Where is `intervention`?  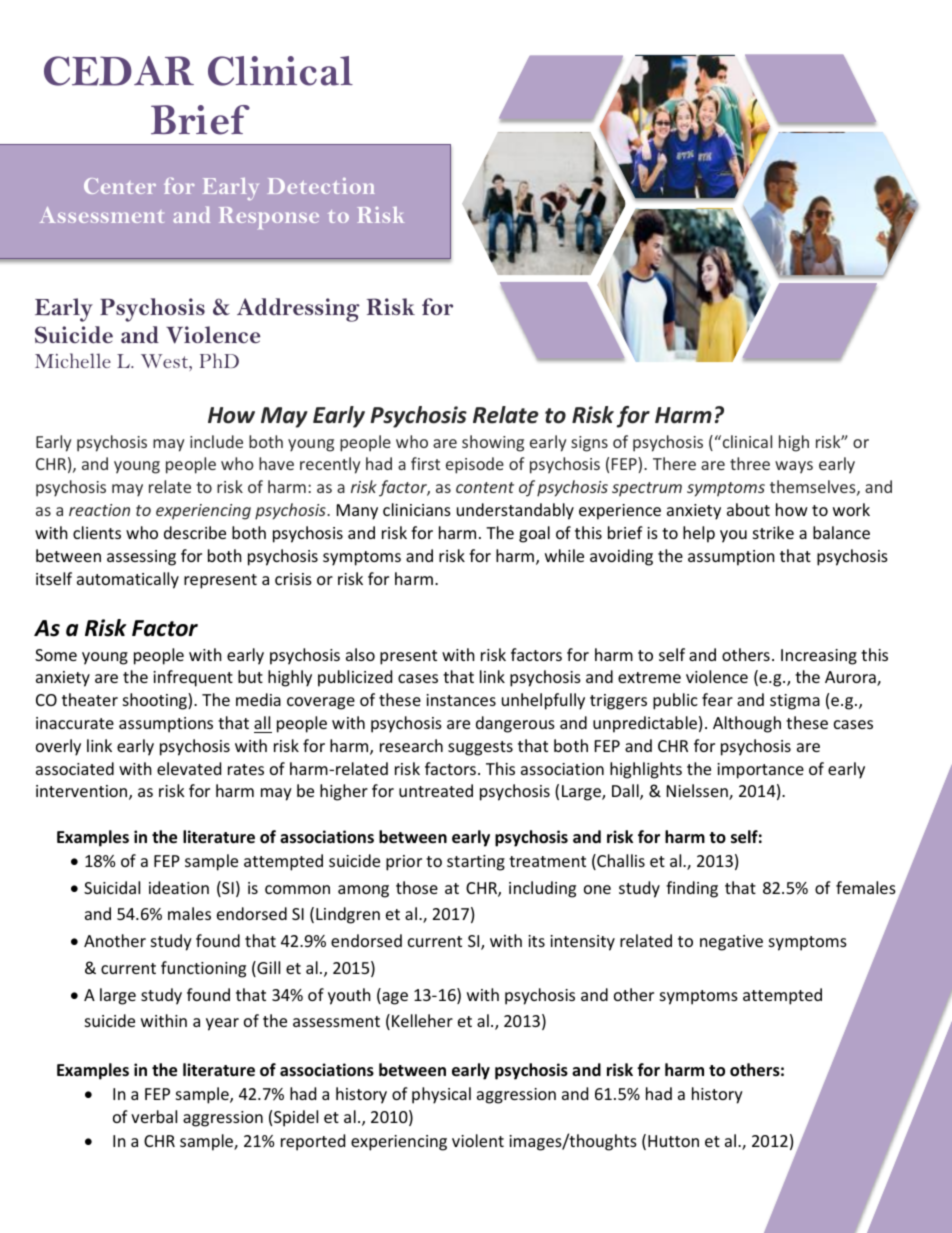
intervention is located at coordinates (83, 792).
